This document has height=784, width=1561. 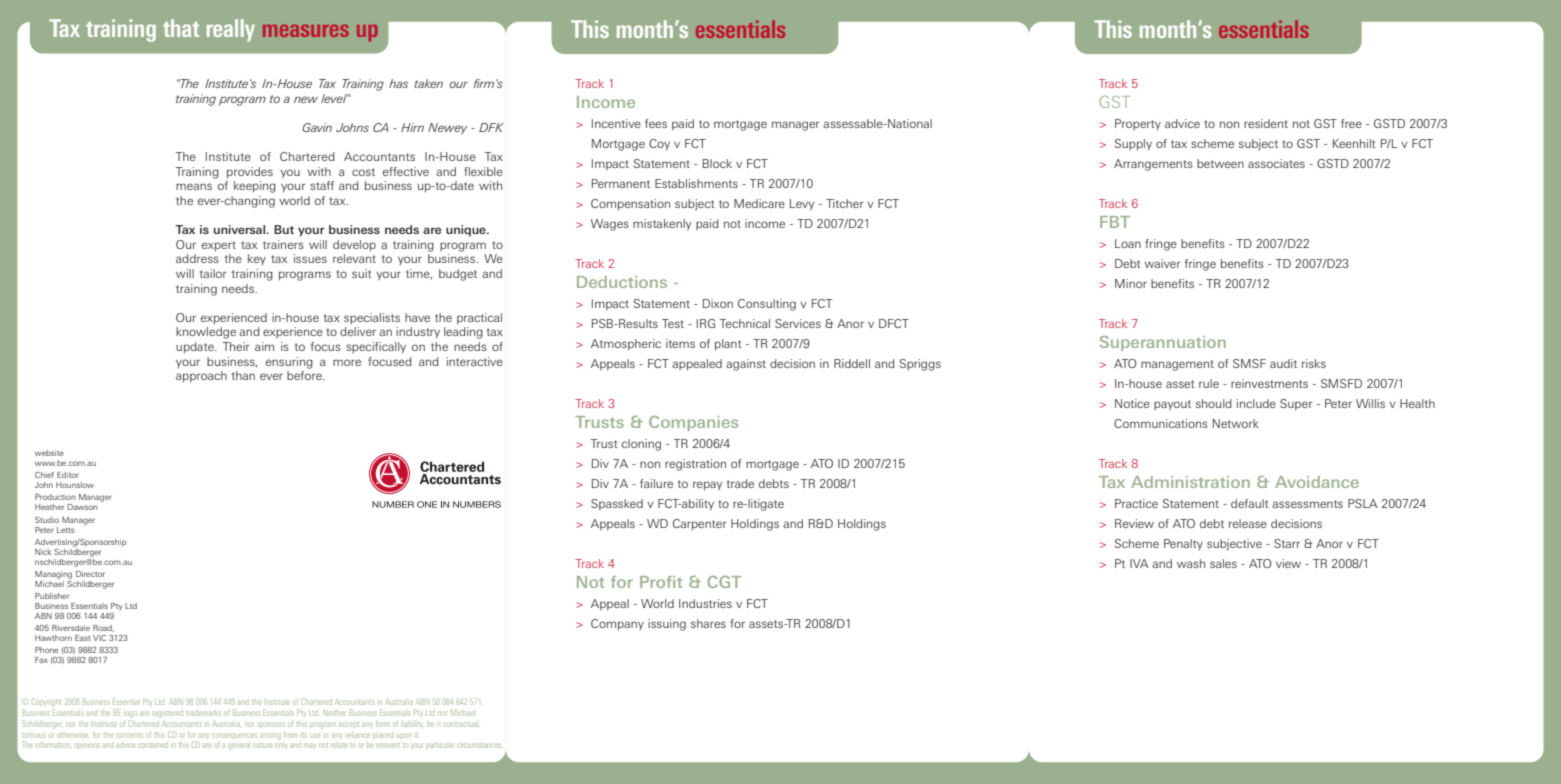 I want to click on registration, so click(x=695, y=465).
